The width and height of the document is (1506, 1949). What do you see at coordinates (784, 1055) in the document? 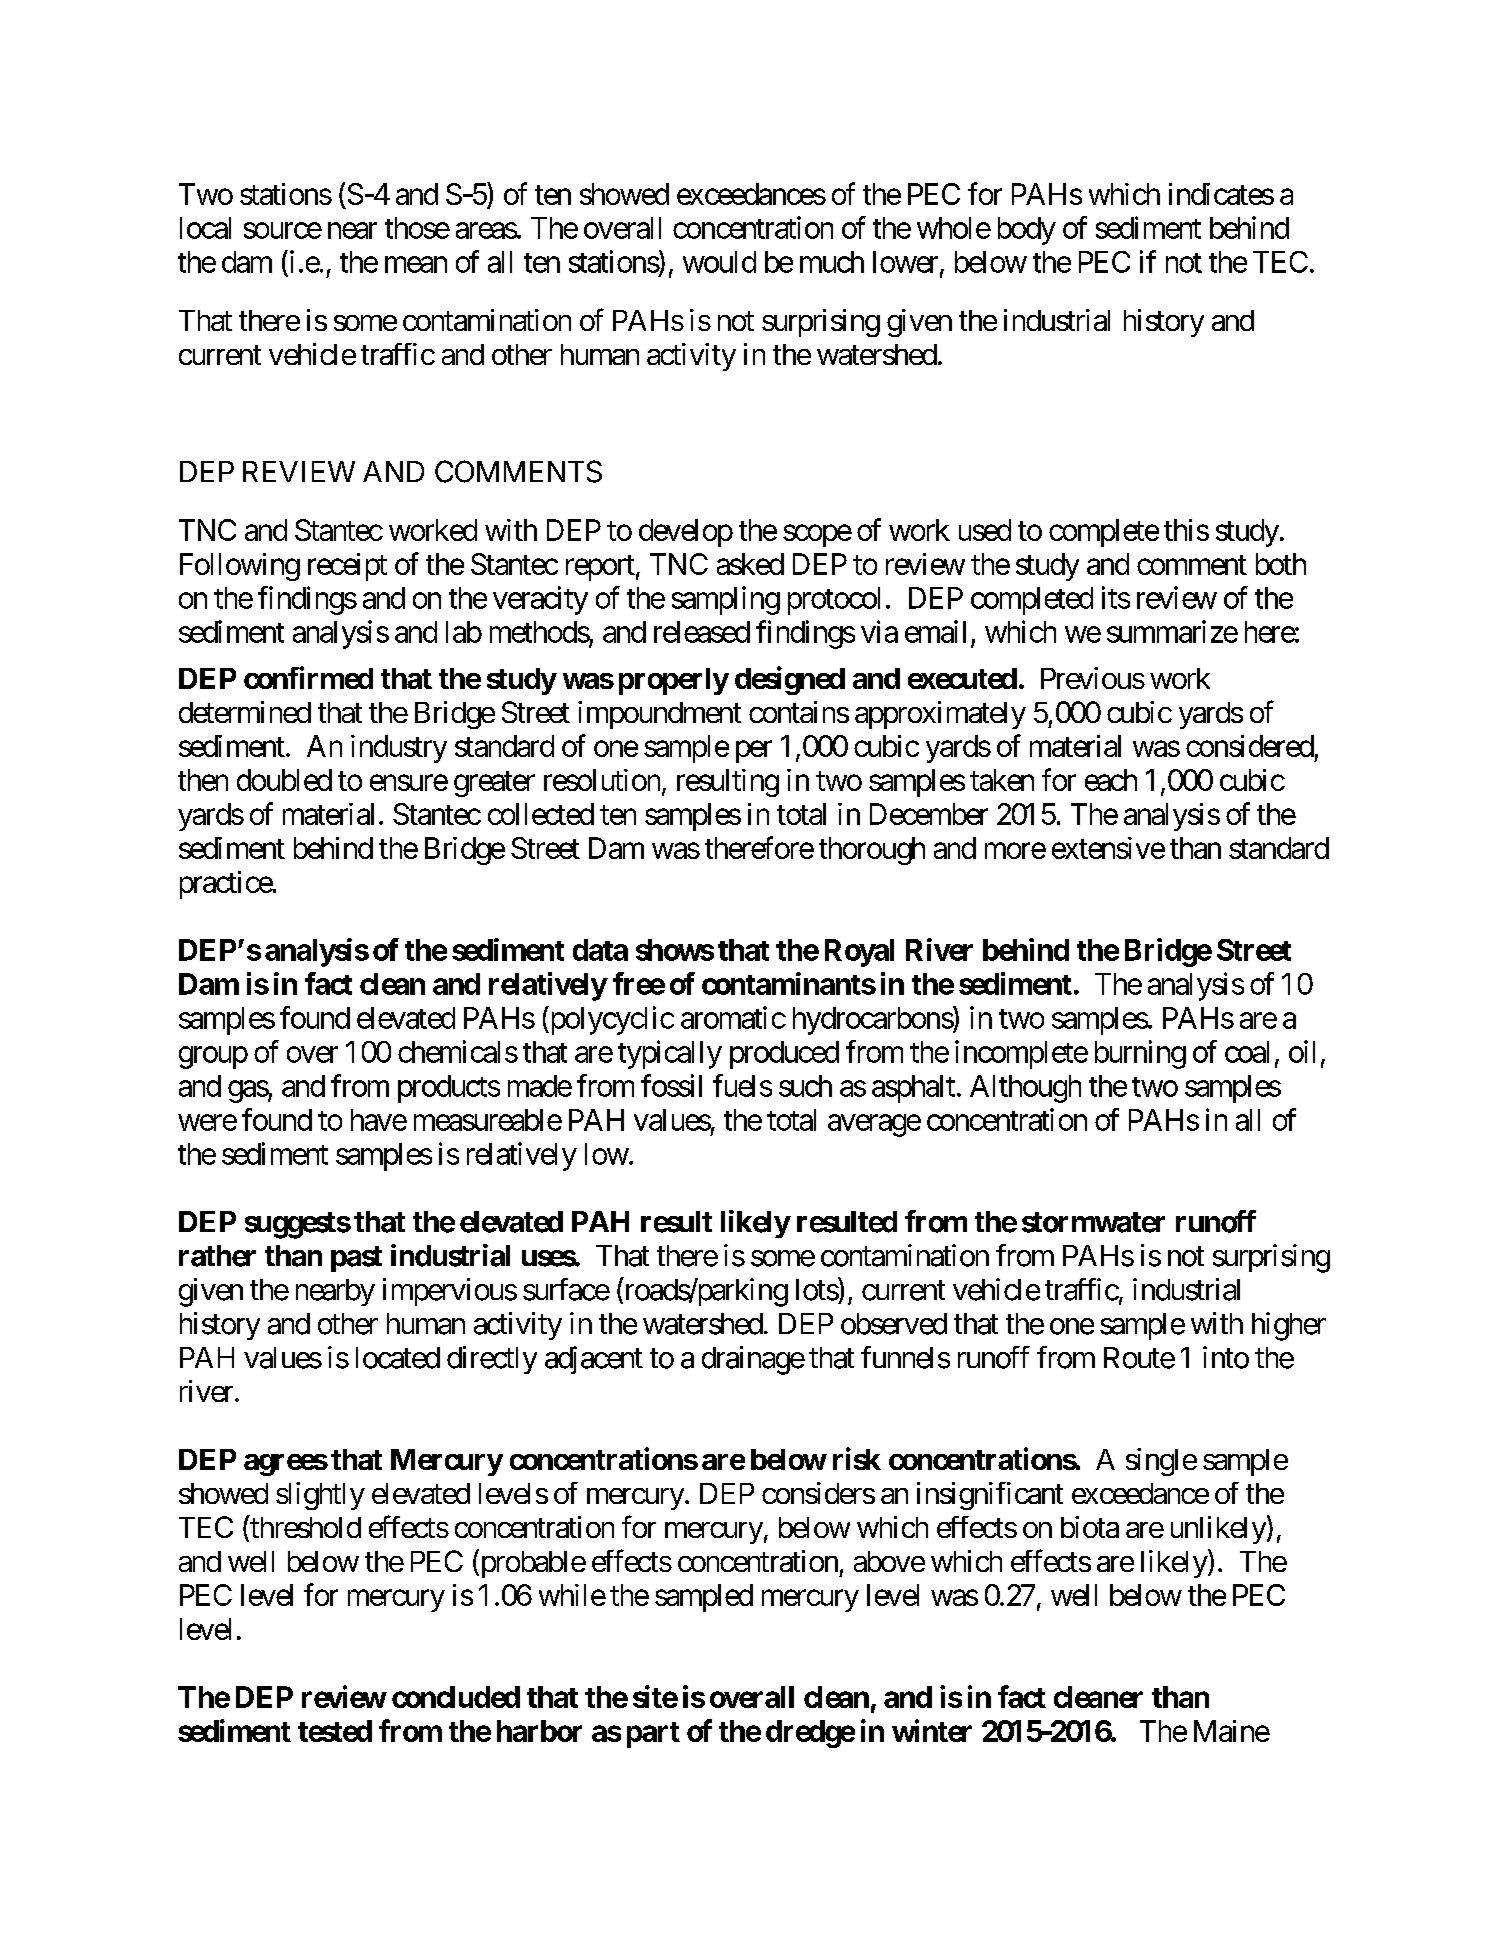
I see `produced` at bounding box center [784, 1055].
